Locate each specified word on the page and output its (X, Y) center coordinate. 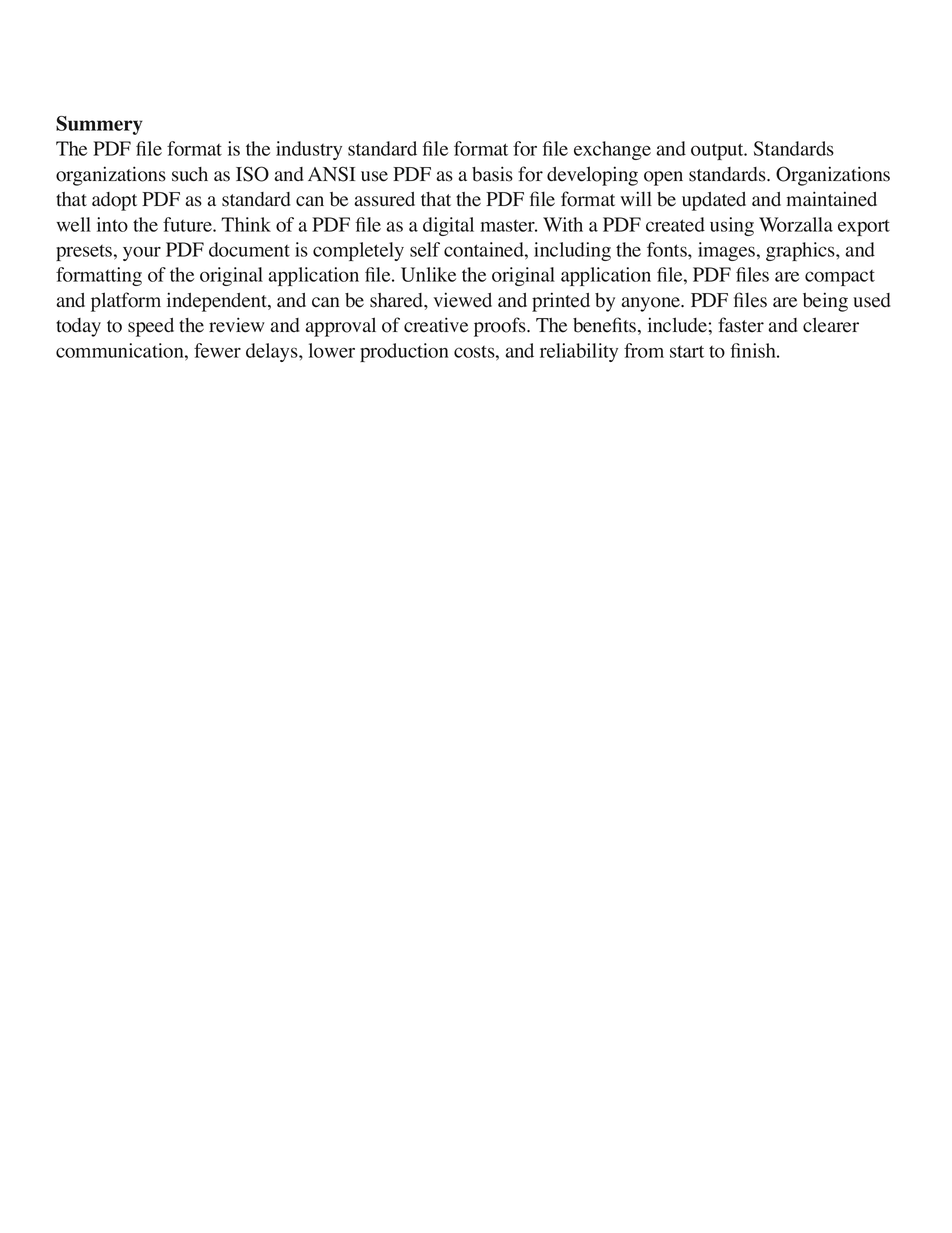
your (142, 254)
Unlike (428, 274)
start (687, 351)
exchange (612, 150)
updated (714, 201)
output (718, 151)
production (404, 352)
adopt (114, 201)
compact (840, 278)
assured (385, 199)
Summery (99, 125)
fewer (217, 350)
